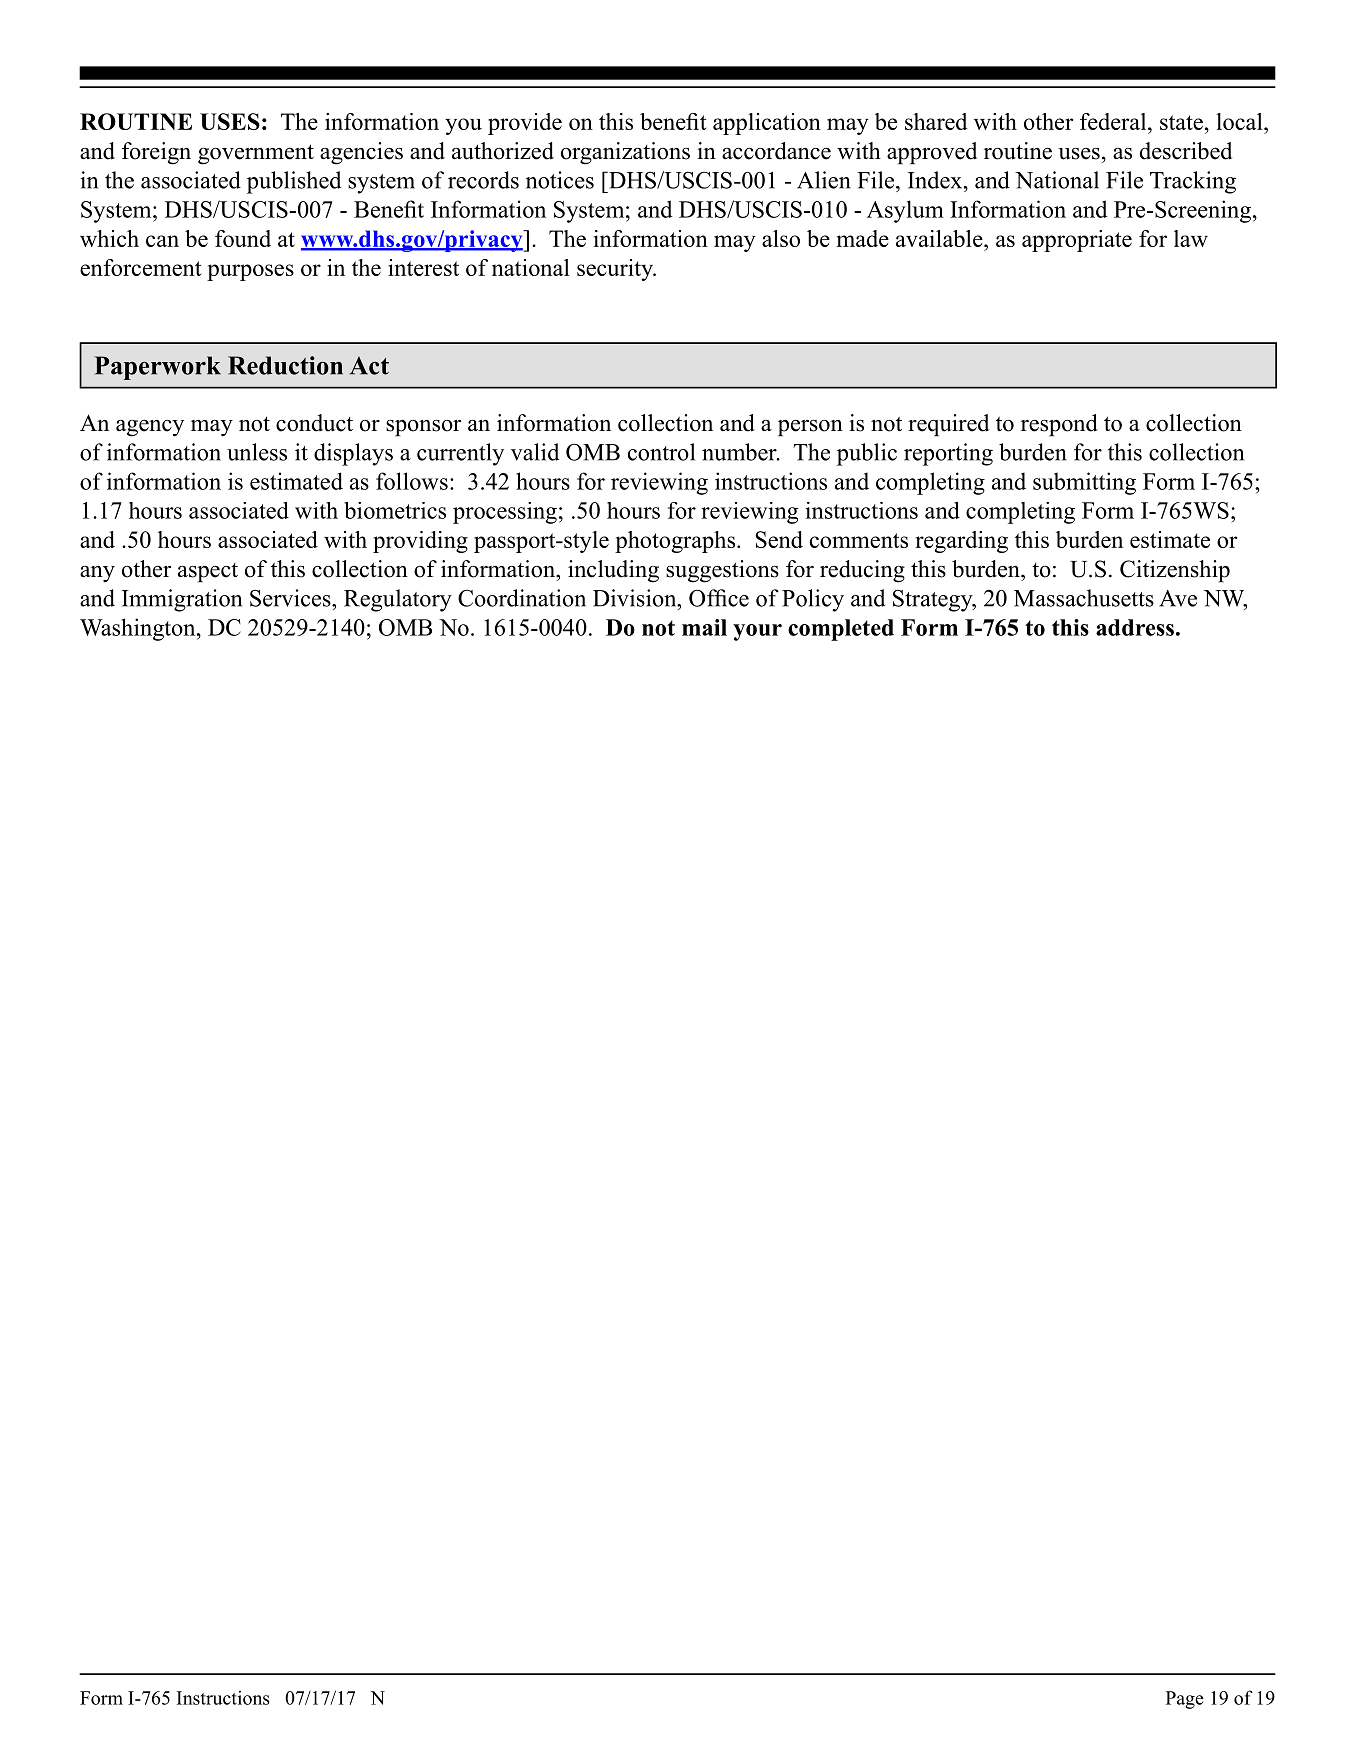  I want to click on Regulatory, so click(398, 600).
